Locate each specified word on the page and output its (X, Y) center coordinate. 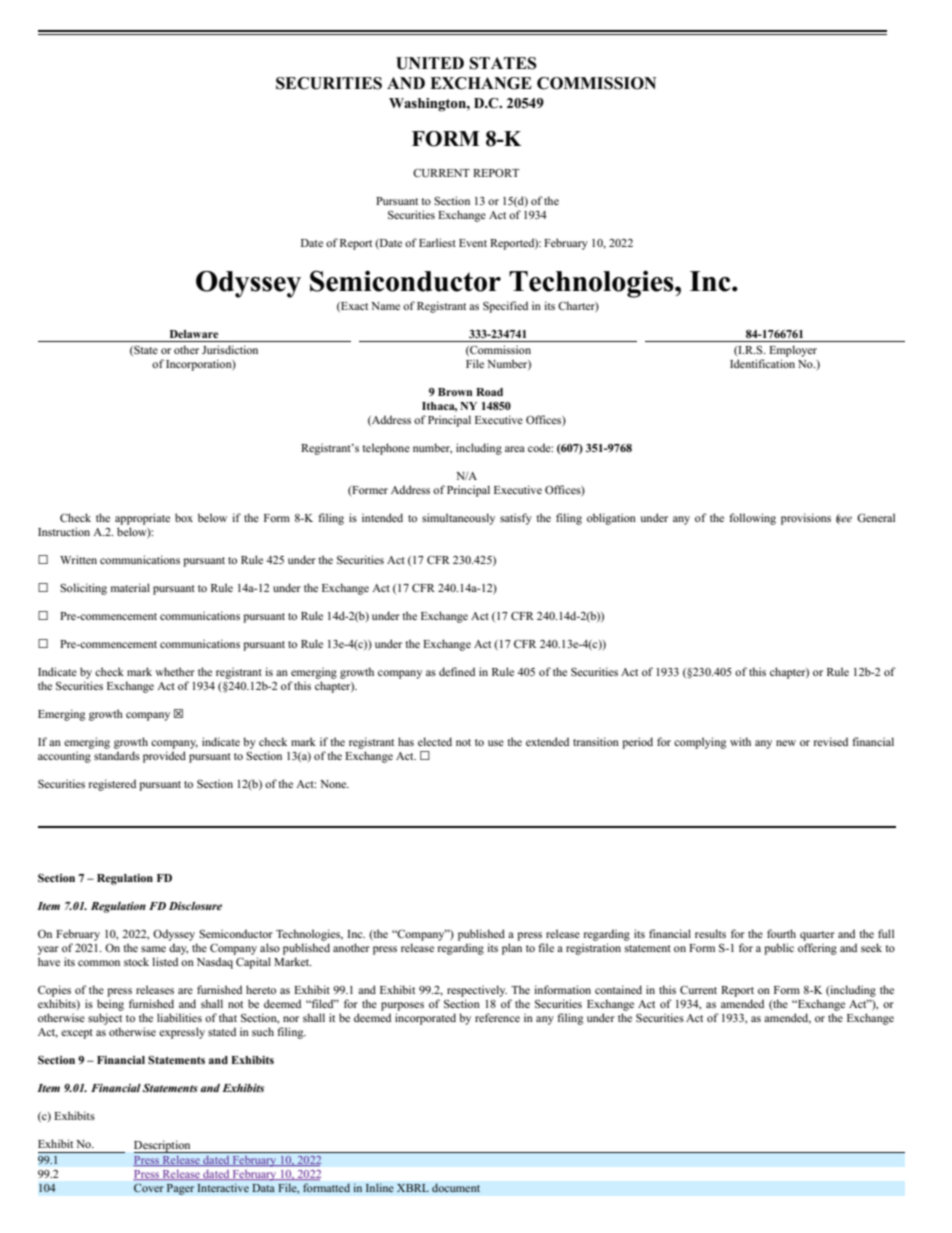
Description (163, 1146)
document (456, 1188)
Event (473, 243)
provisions (806, 519)
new (786, 743)
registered (112, 785)
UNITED (430, 63)
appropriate (142, 519)
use (496, 743)
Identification (762, 363)
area (515, 449)
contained (618, 989)
